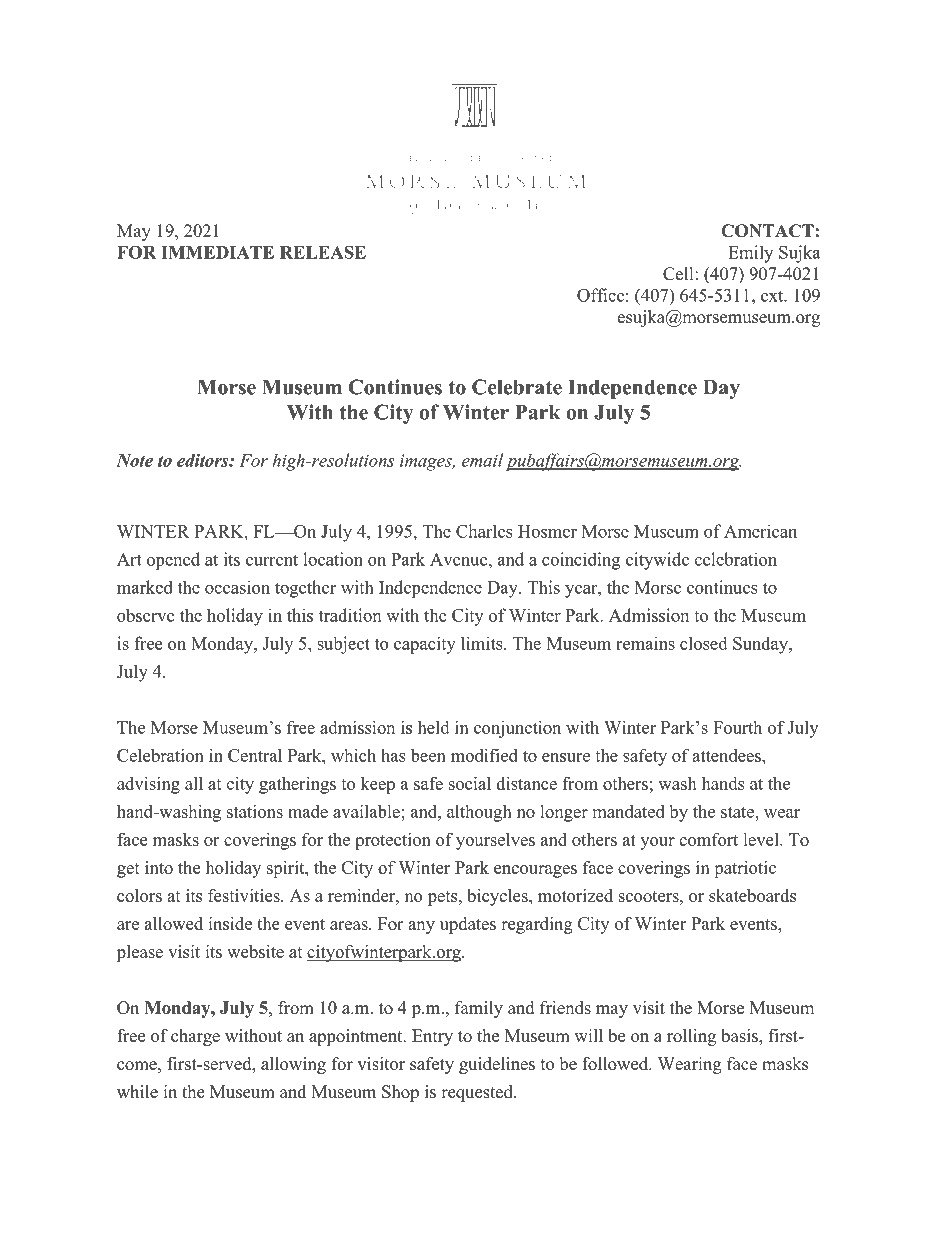 Image resolution: width=952 pixels, height=1233 pixels. I want to click on Entry, so click(432, 1037).
